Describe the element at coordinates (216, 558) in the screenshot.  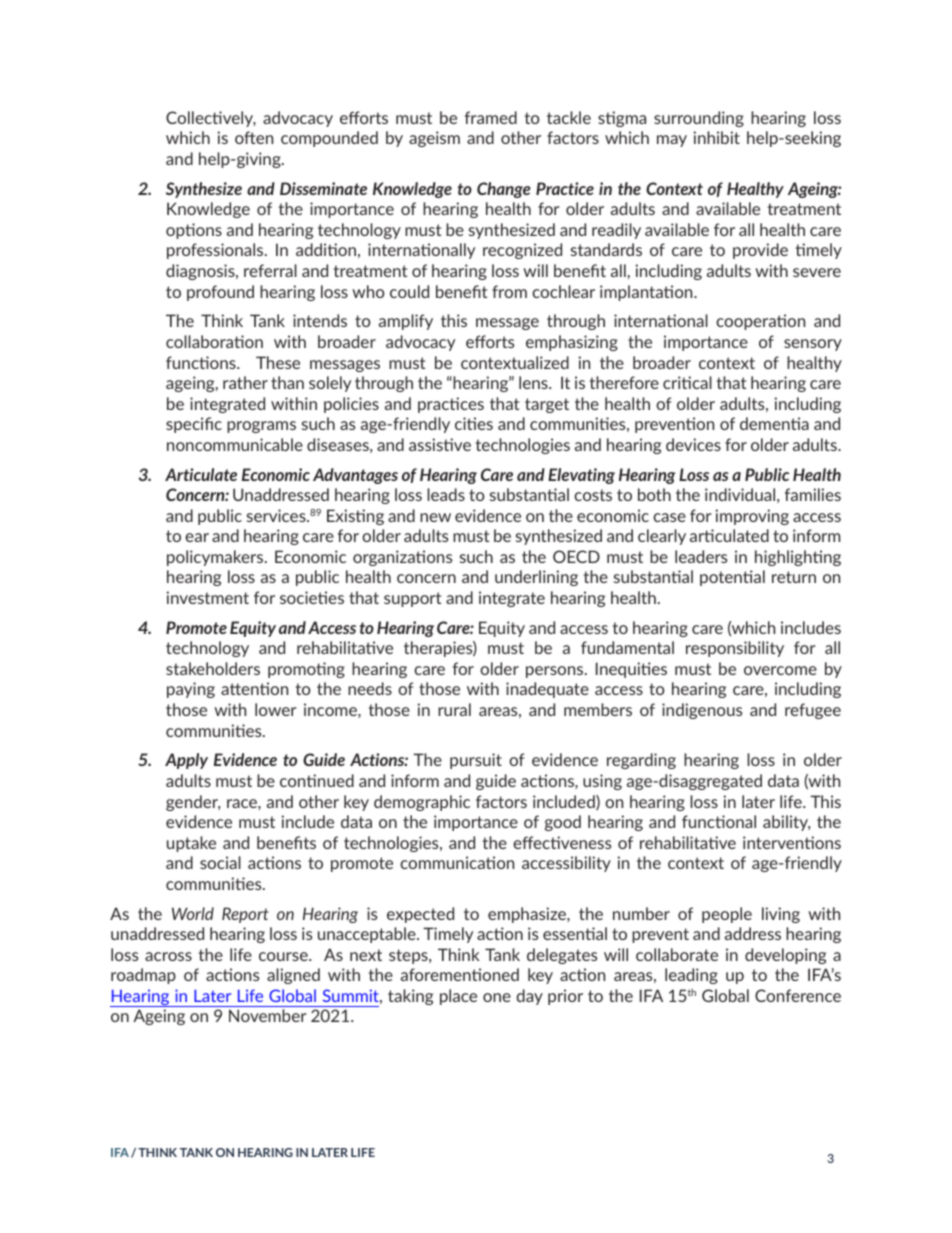
I see `policymakers` at that location.
